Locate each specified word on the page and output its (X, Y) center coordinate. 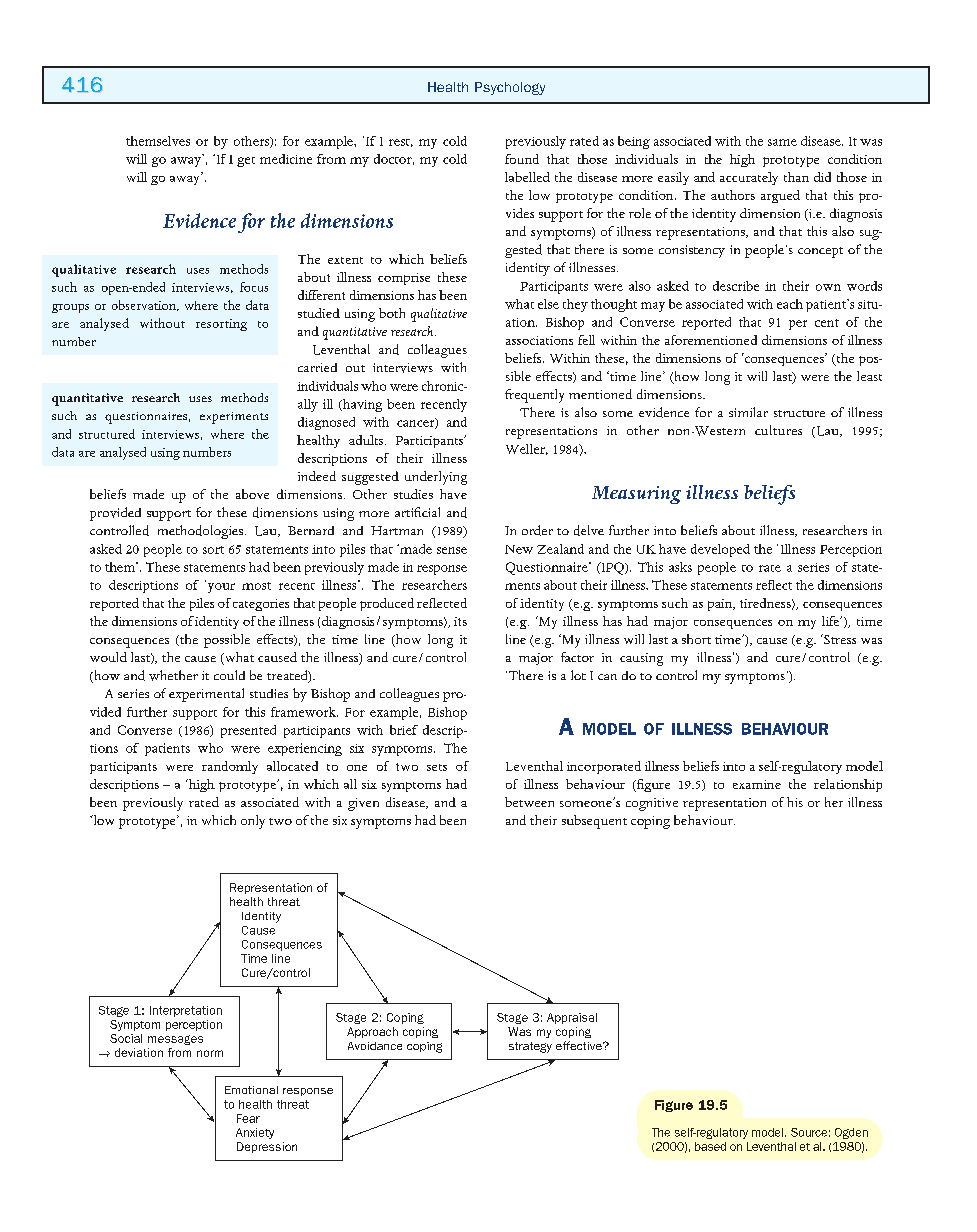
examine (757, 784)
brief (404, 730)
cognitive (652, 804)
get (246, 162)
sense (452, 550)
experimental (206, 695)
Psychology (510, 88)
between (529, 802)
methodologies (200, 532)
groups (70, 308)
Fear (248, 1118)
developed (720, 550)
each (790, 304)
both (392, 313)
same (782, 142)
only (253, 822)
